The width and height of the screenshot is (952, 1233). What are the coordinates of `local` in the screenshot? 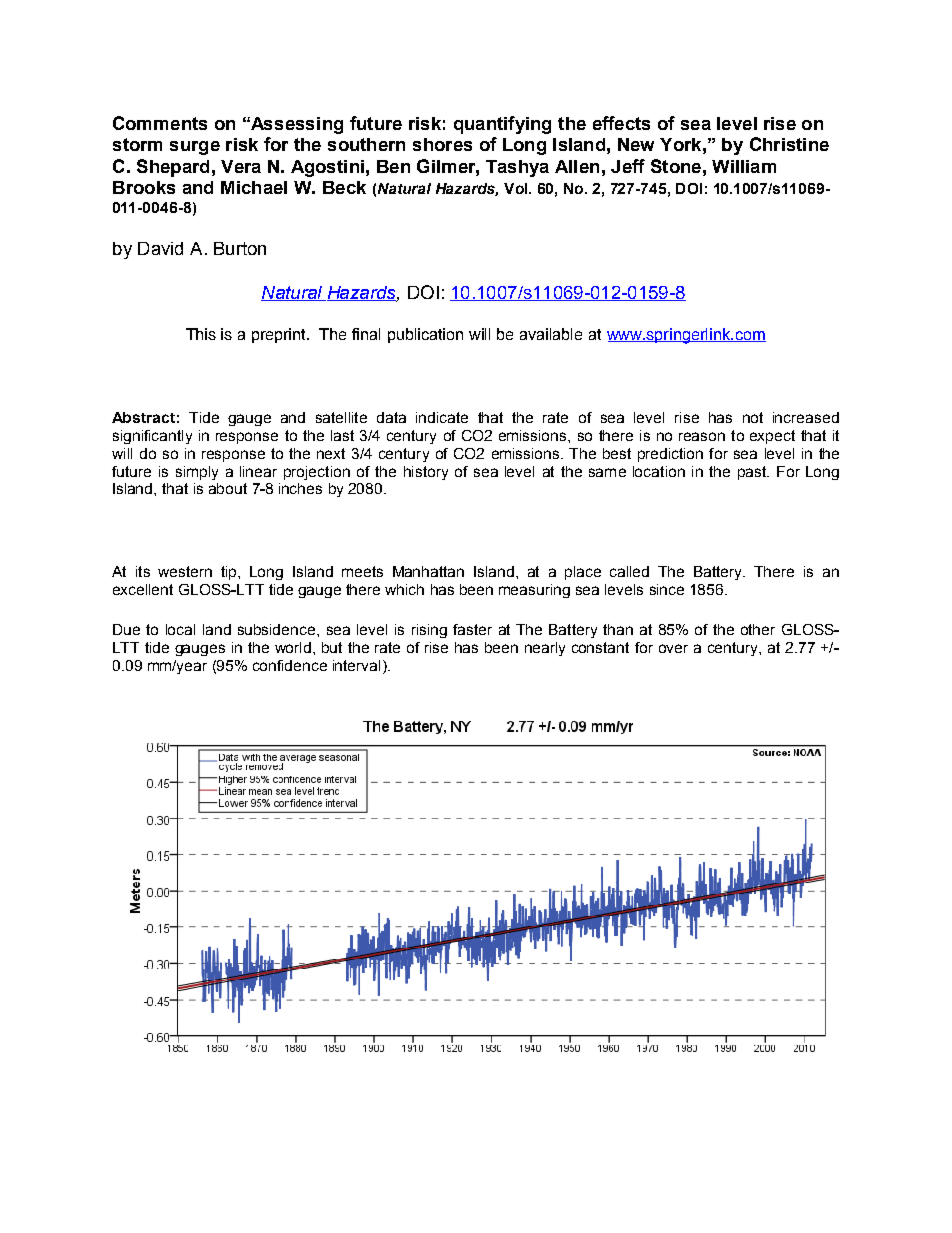 It's located at (180, 629).
